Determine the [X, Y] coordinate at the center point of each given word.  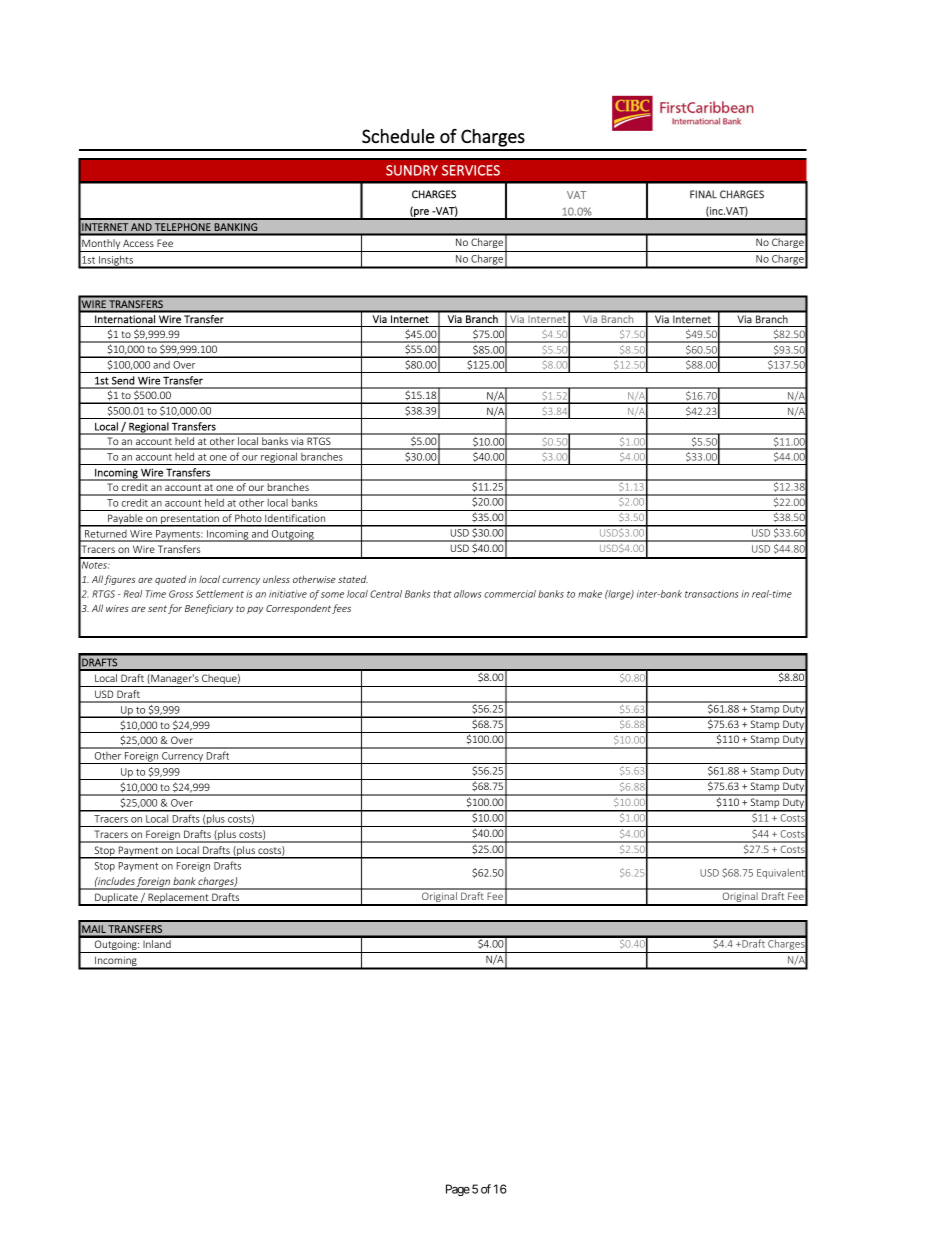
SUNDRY [412, 170]
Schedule [398, 136]
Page [458, 1190]
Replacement [178, 899]
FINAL [703, 194]
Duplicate [116, 899]
